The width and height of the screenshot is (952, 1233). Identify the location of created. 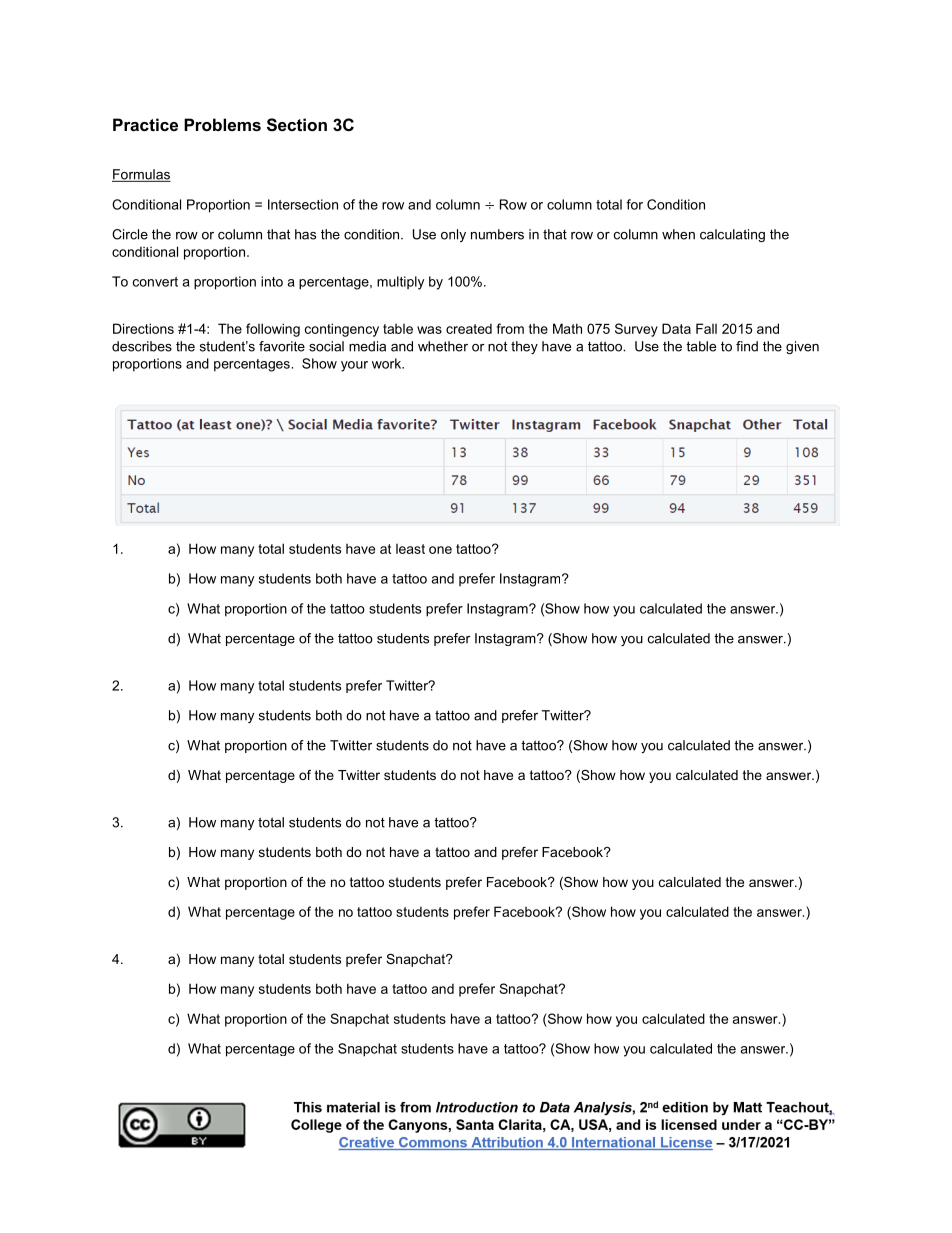
(469, 328).
